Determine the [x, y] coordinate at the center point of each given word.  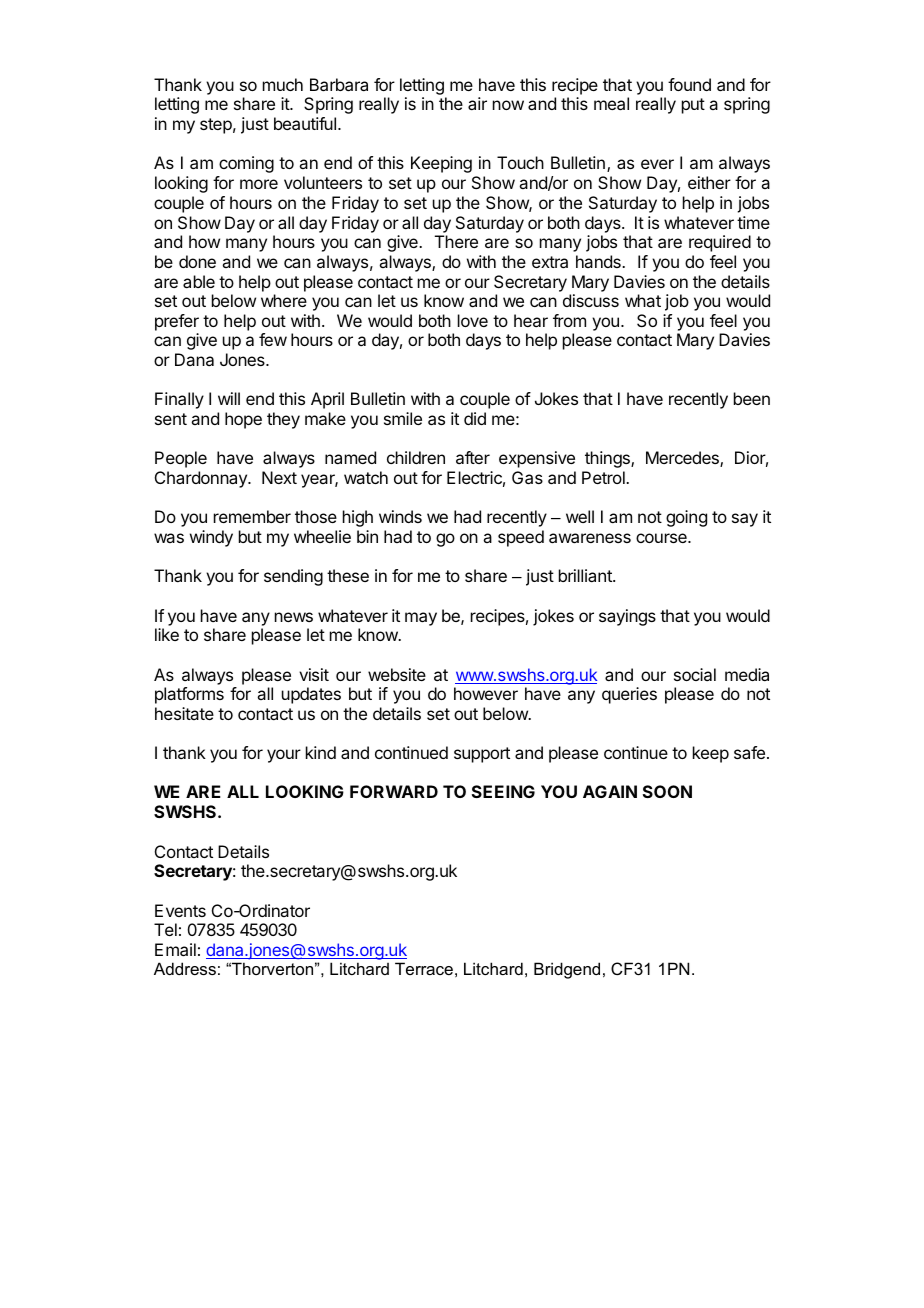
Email [175, 949]
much [283, 84]
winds [400, 516]
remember [252, 516]
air [477, 103]
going [686, 518]
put [693, 106]
